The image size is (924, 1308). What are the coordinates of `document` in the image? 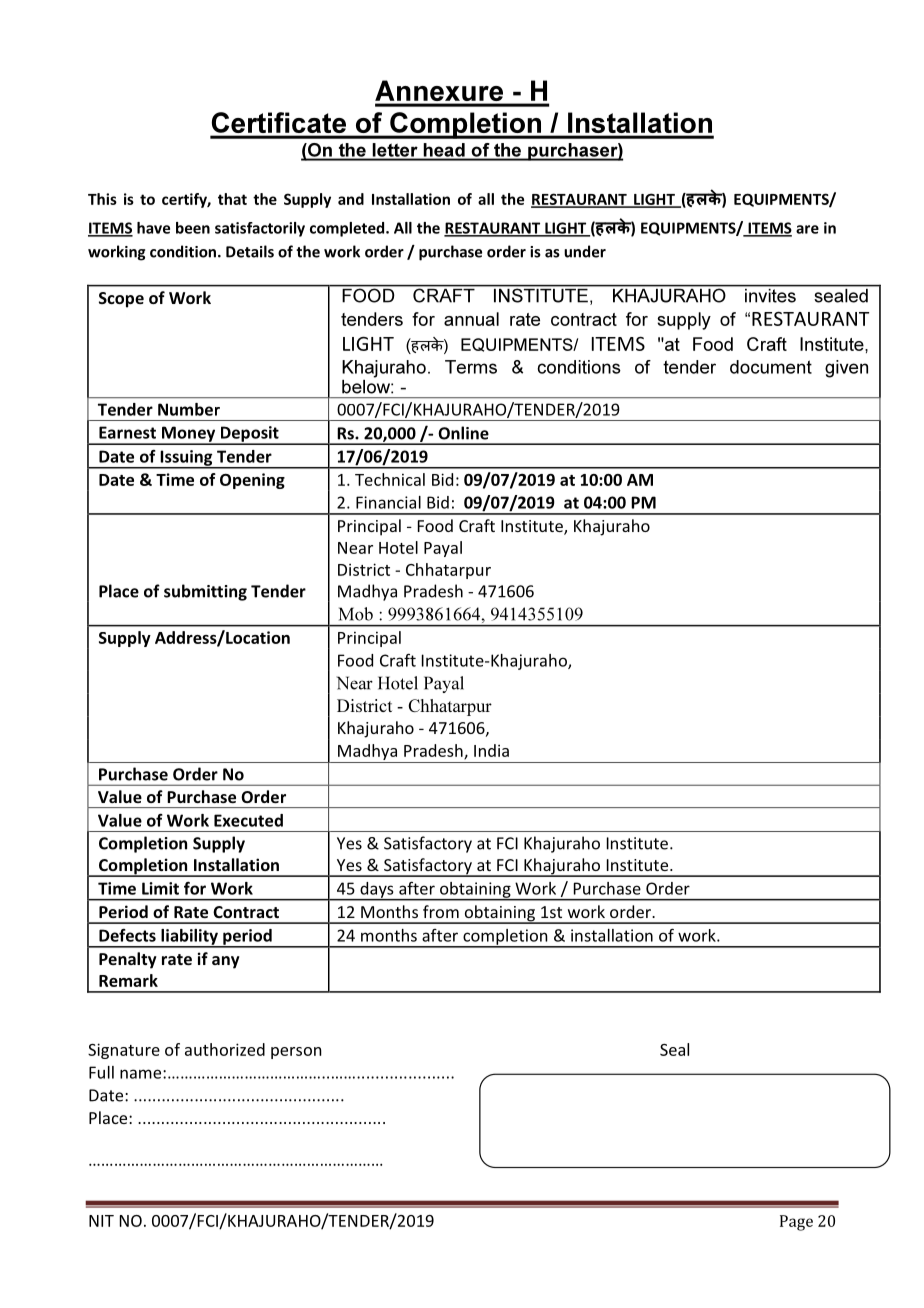 It's located at (771, 367).
